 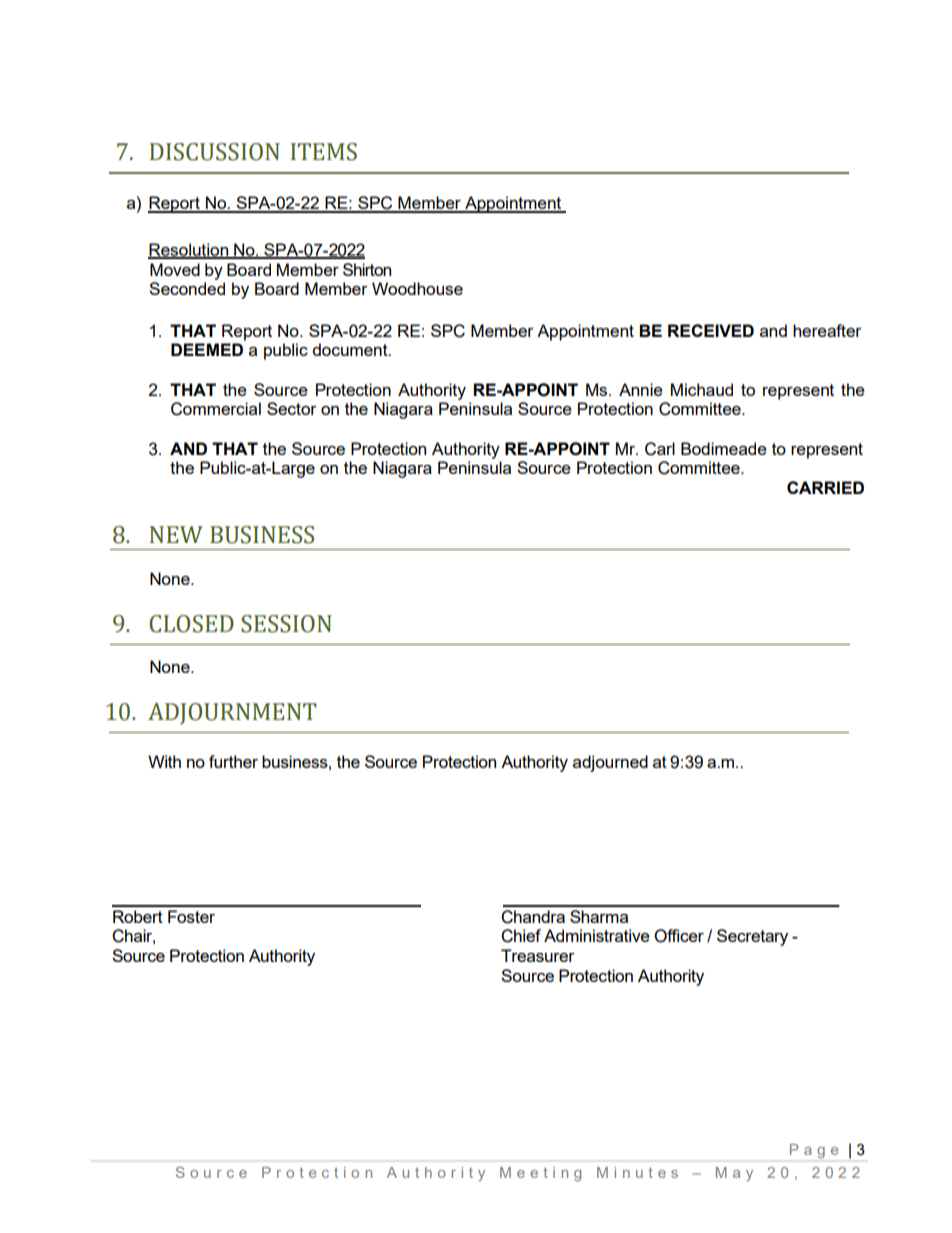 I want to click on Treasurer, so click(x=538, y=955).
